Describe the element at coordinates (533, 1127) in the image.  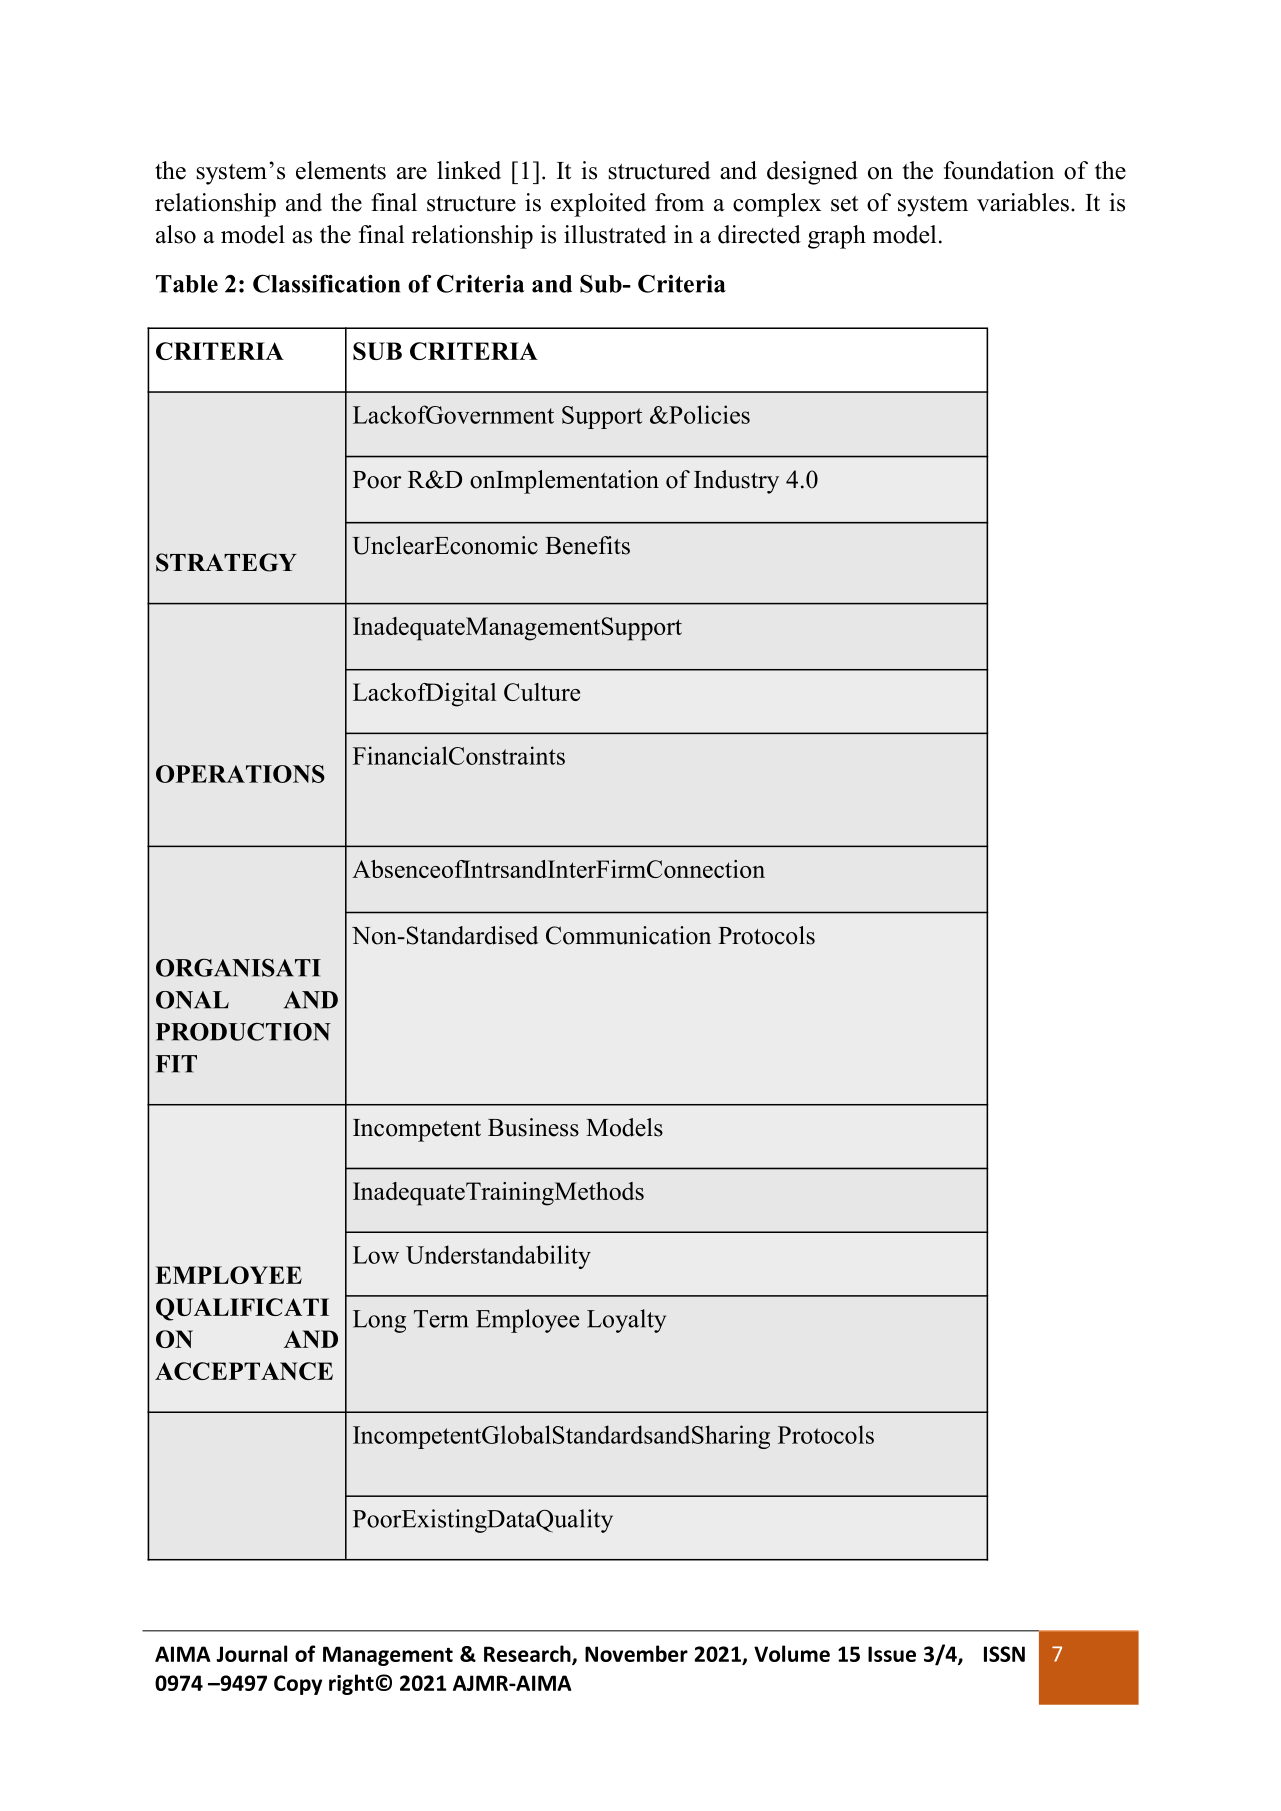
I see `Business` at that location.
